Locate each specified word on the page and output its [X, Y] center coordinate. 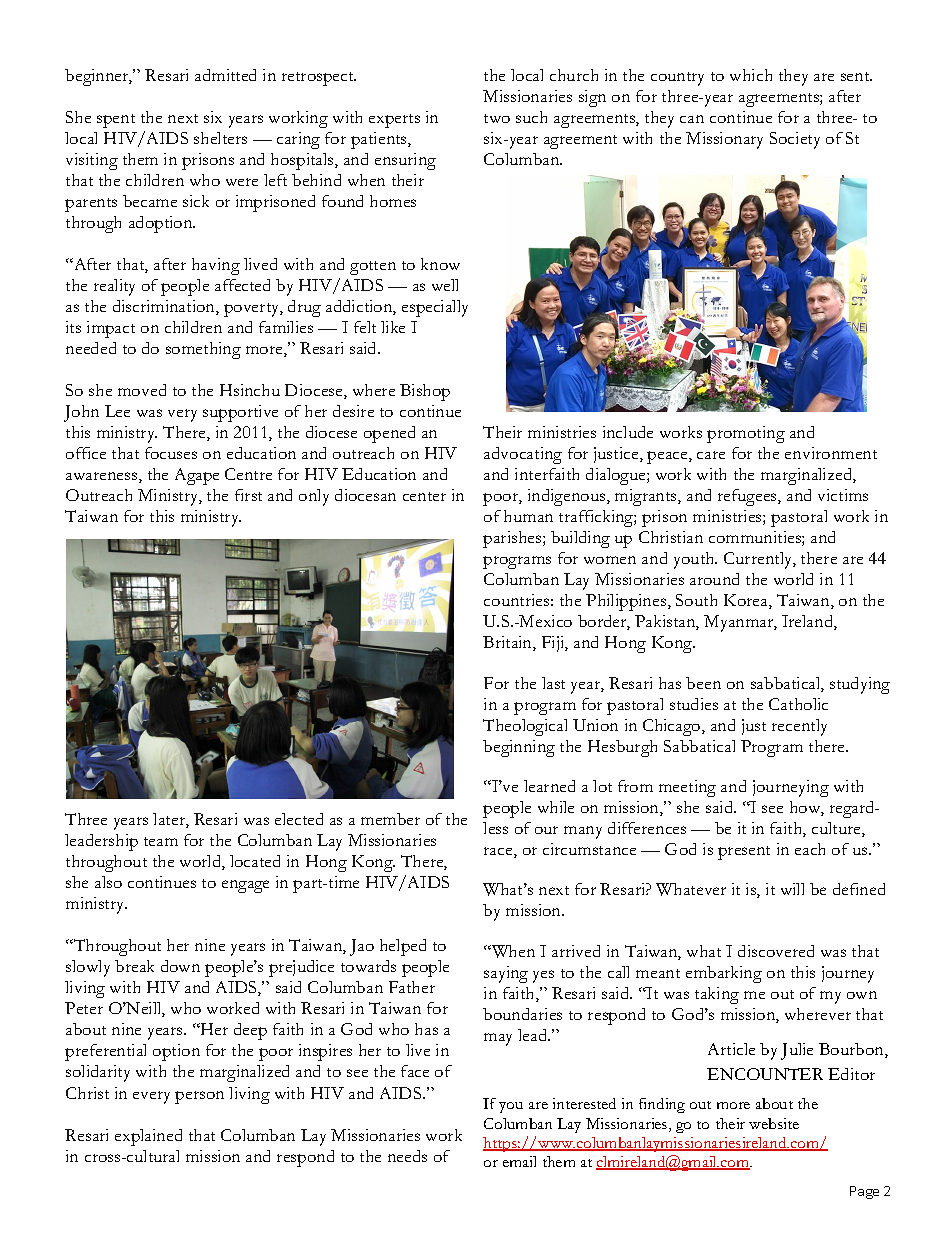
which [751, 75]
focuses [171, 453]
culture [837, 829]
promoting [746, 434]
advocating [523, 455]
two [497, 118]
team [161, 841]
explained [148, 1137]
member [390, 819]
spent [116, 121]
